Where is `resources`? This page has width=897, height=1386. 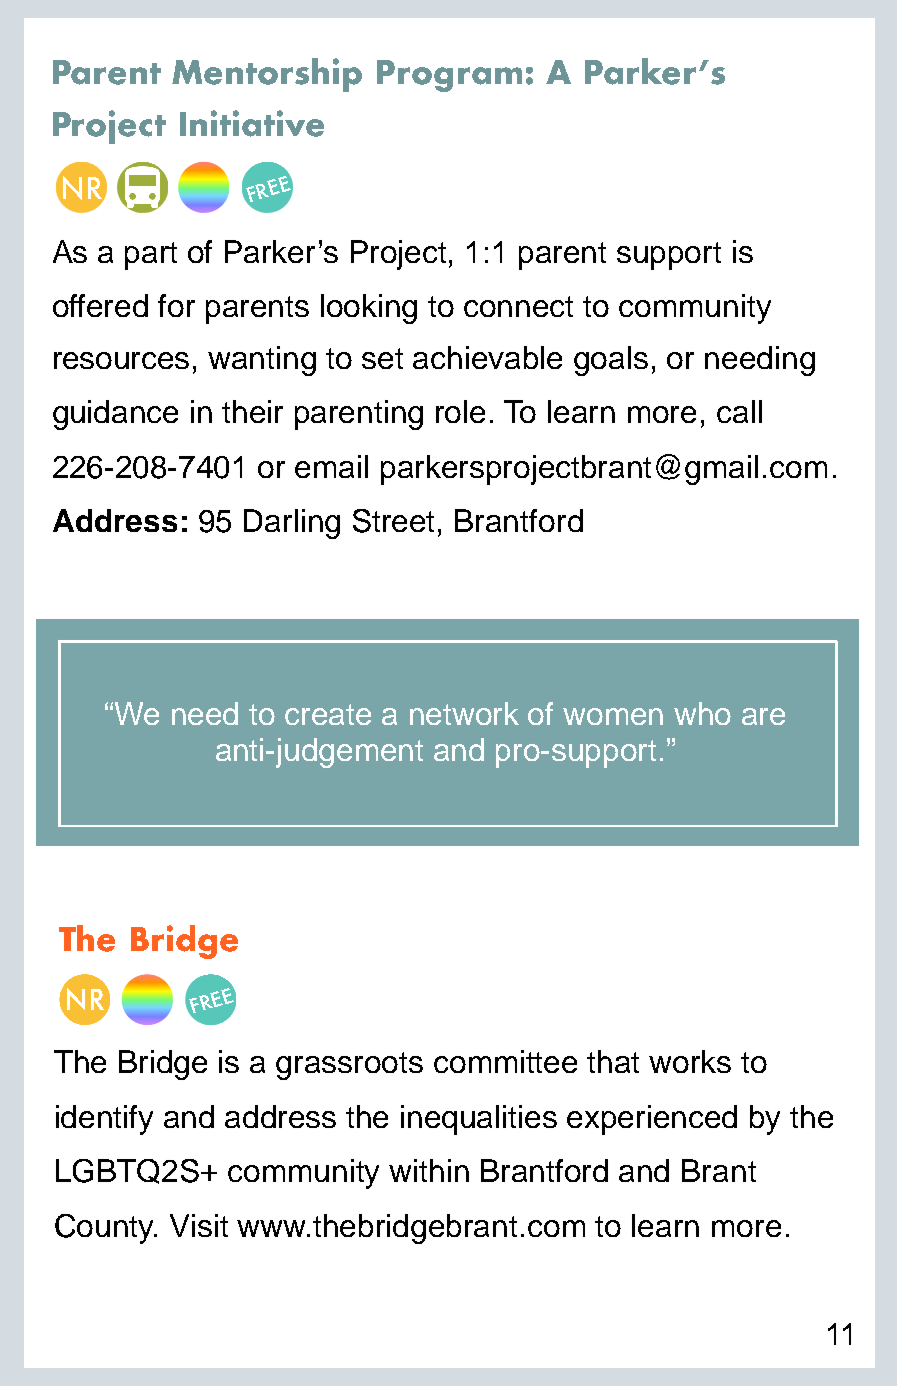
resources is located at coordinates (121, 360).
